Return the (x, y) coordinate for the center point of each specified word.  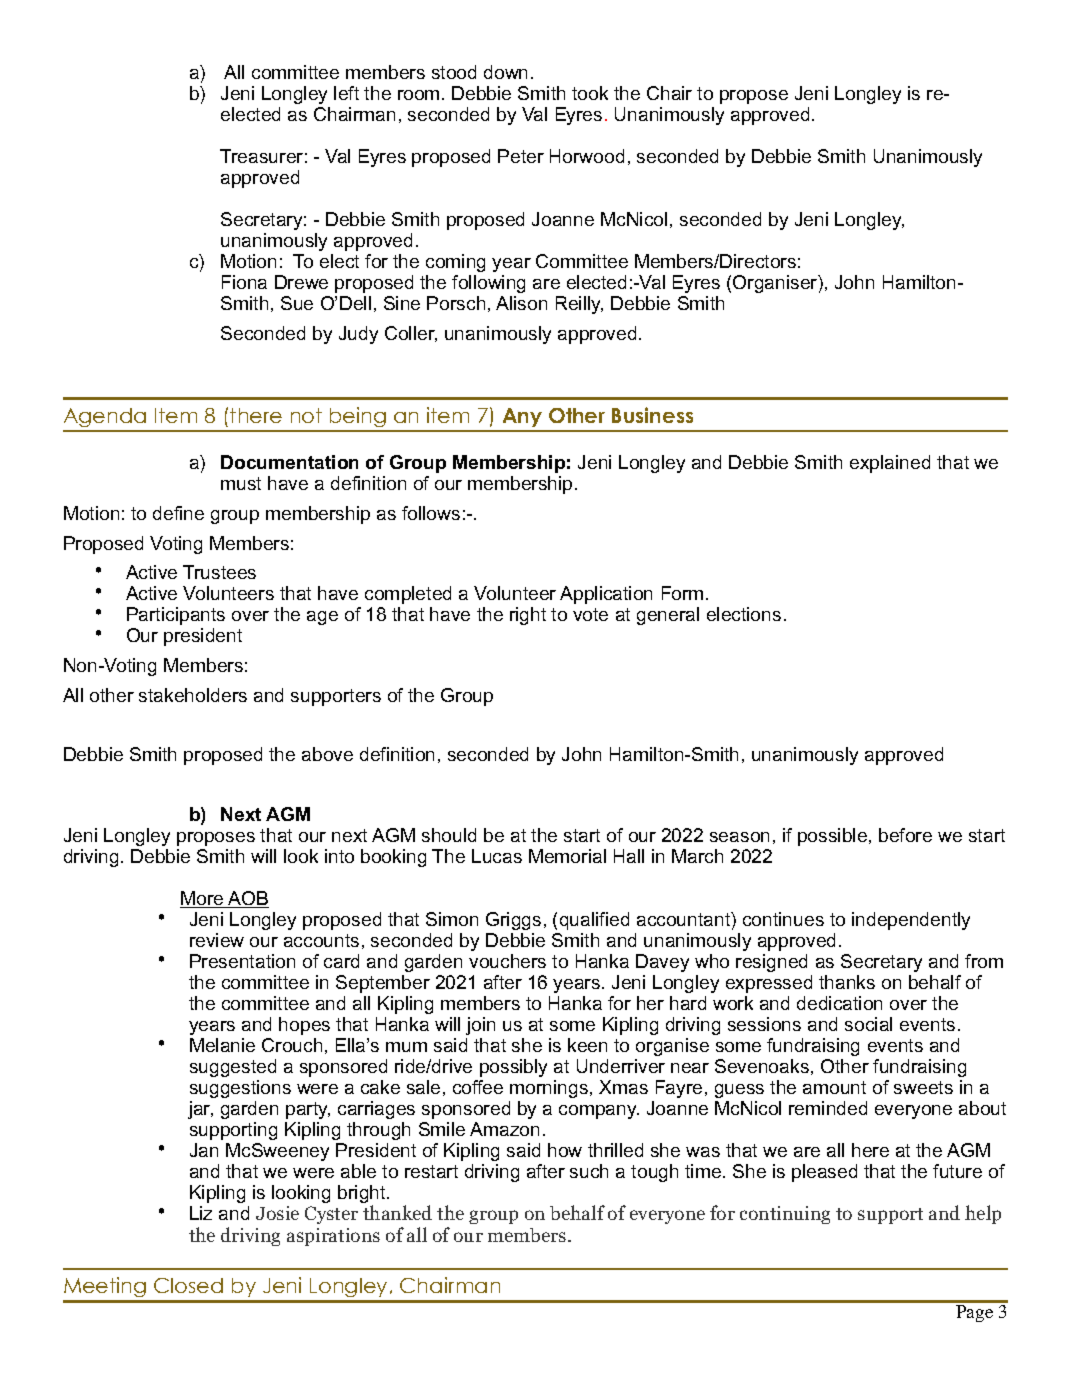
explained (890, 464)
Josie (277, 1213)
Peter (521, 156)
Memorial (567, 856)
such (589, 1171)
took (590, 93)
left (346, 93)
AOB (247, 899)
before (905, 835)
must (241, 483)
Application (606, 595)
